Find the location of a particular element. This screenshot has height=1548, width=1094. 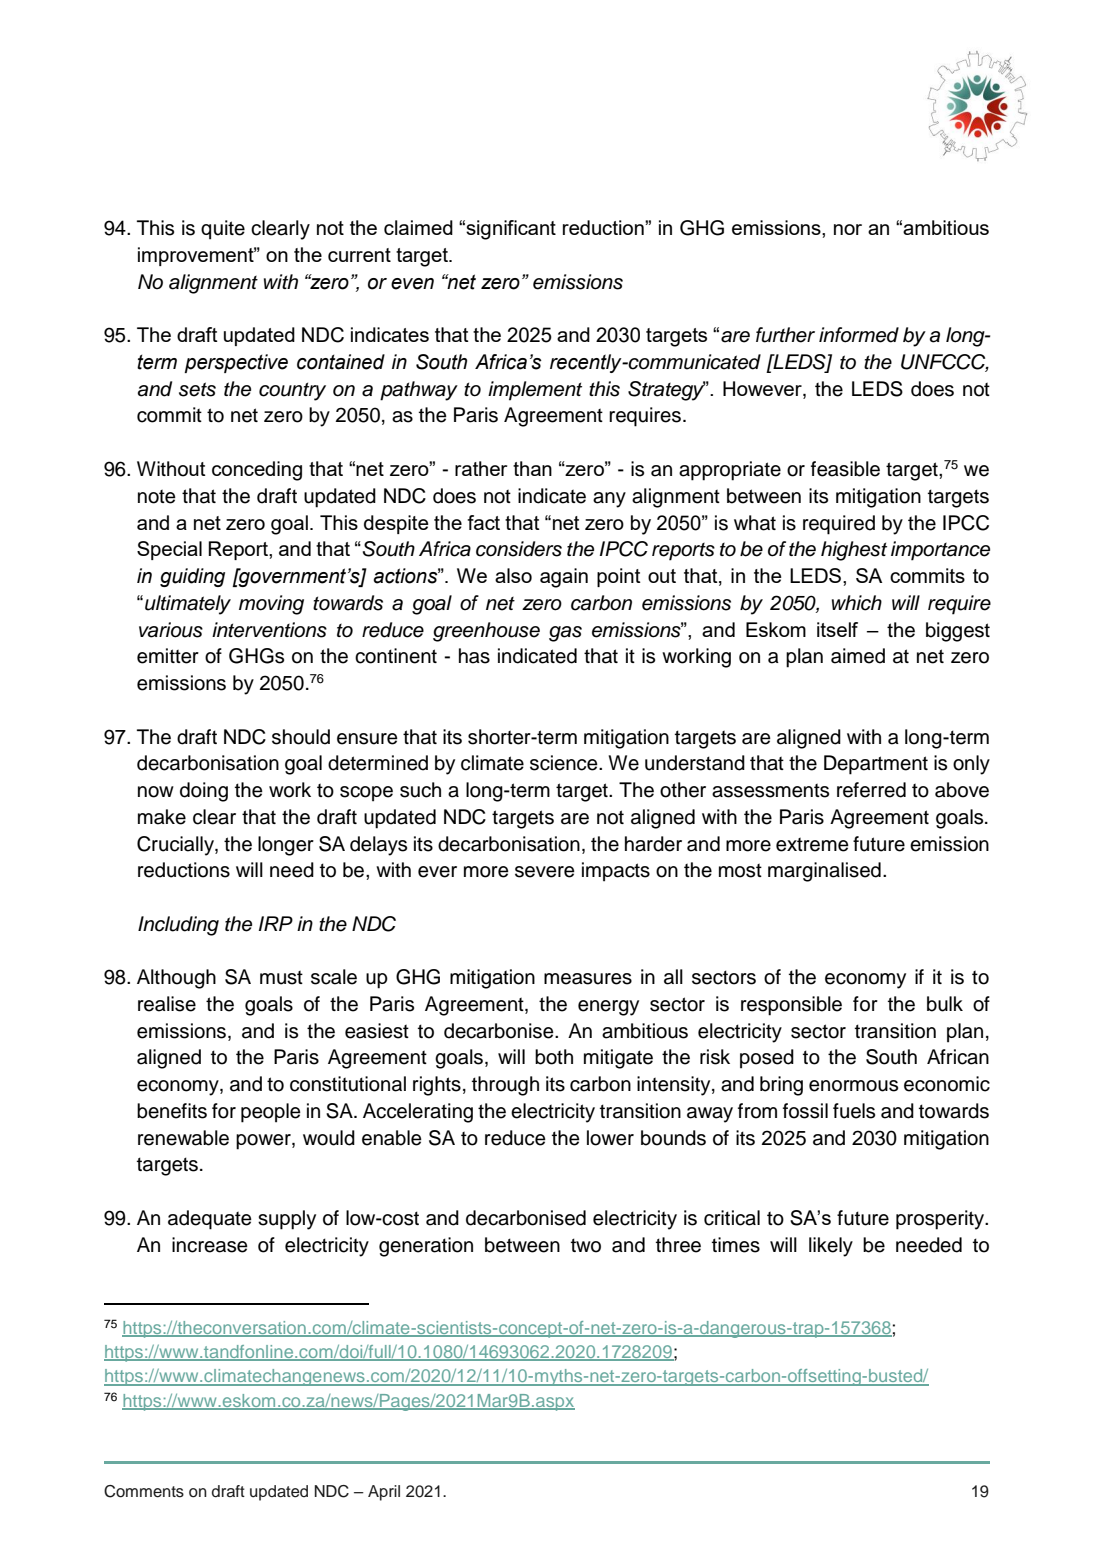

informed is located at coordinates (859, 335).
